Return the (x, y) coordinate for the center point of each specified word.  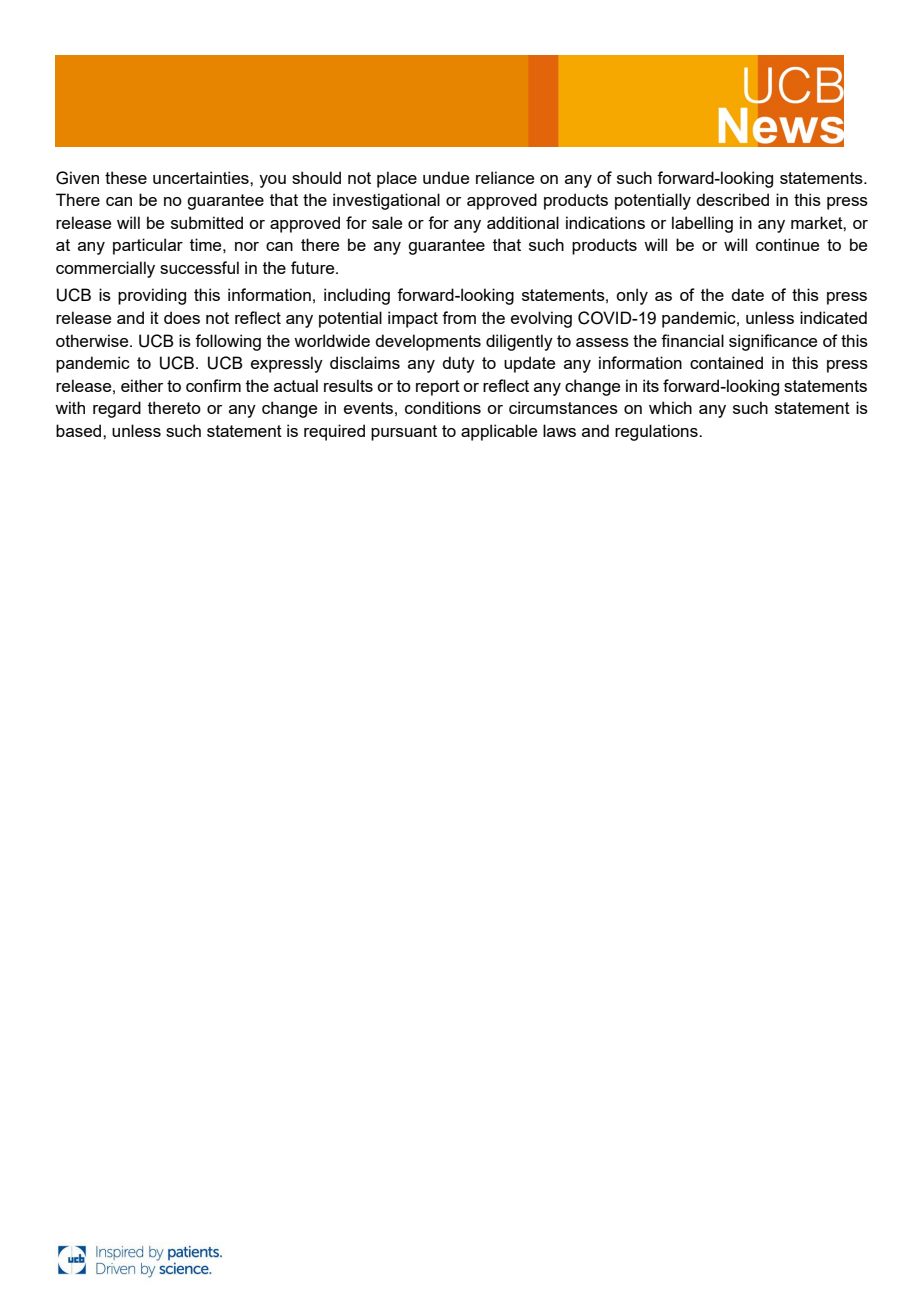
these (126, 177)
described (732, 199)
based (80, 430)
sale (387, 222)
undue (446, 177)
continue (787, 244)
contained (726, 362)
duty (458, 364)
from (459, 317)
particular (148, 246)
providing (152, 296)
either (142, 385)
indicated (833, 317)
